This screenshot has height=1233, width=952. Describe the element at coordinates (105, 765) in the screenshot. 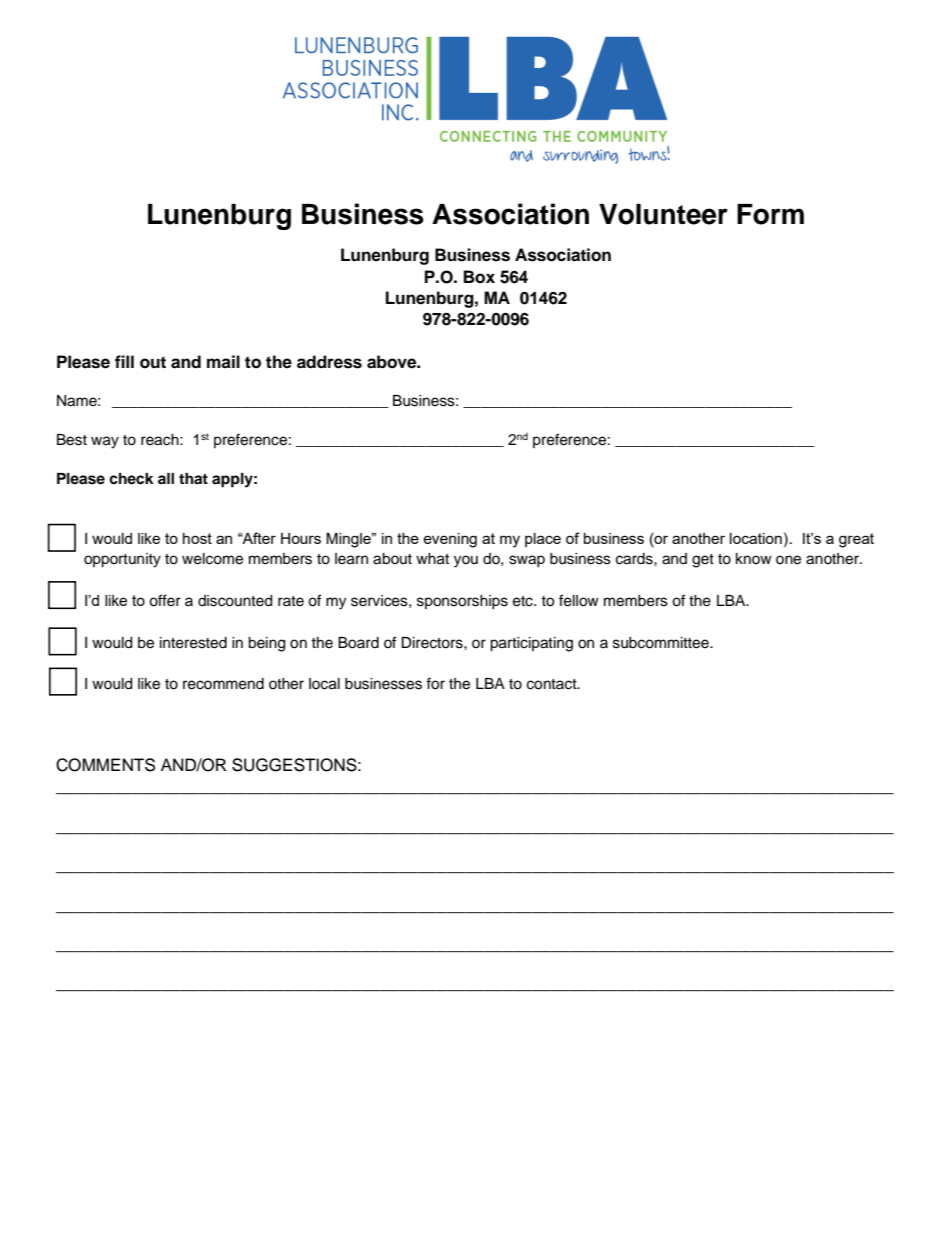

I see `COMMENTS` at that location.
